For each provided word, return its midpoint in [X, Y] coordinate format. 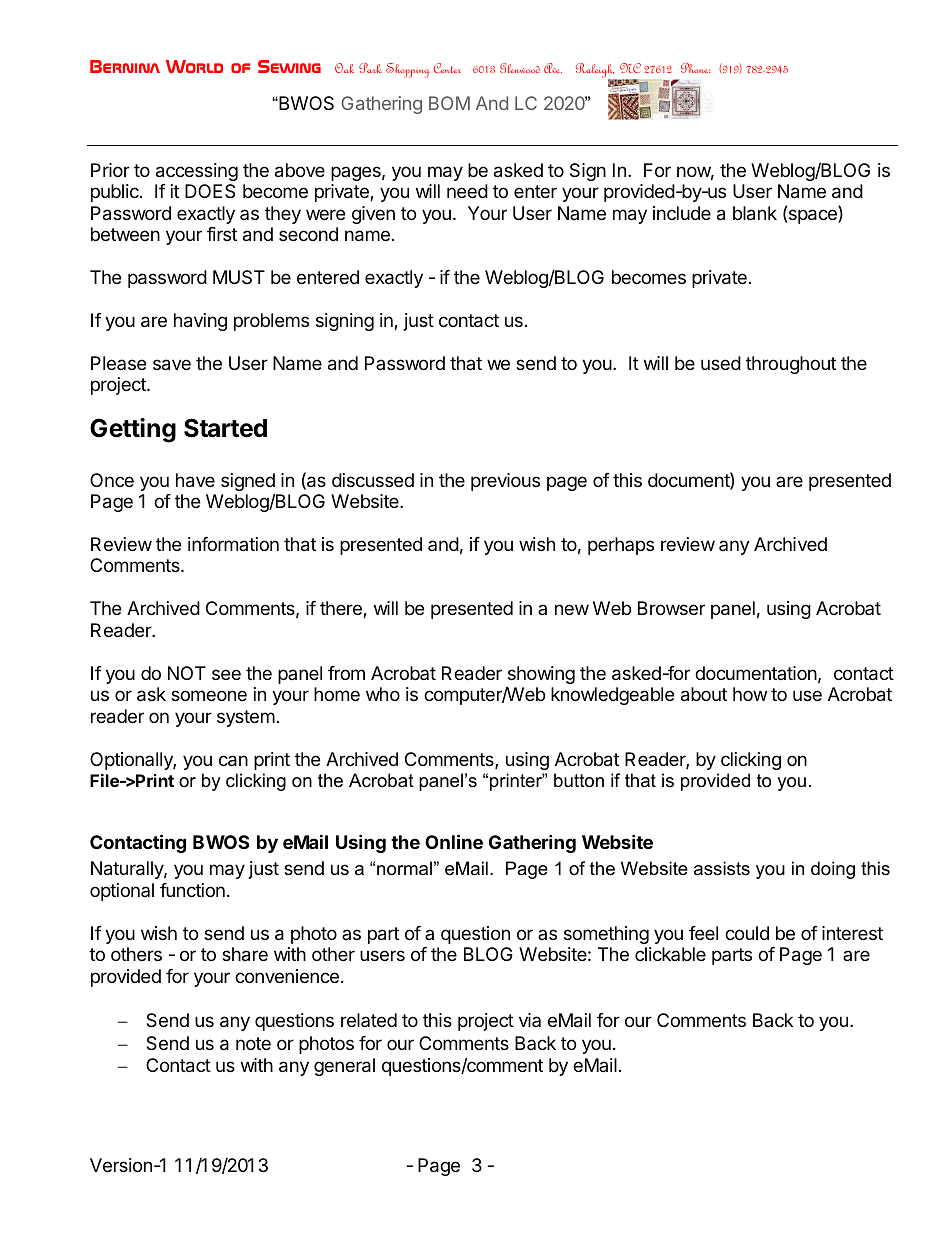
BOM [449, 103]
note [253, 1043]
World [194, 66]
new [572, 609]
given [373, 215]
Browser [671, 608]
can [233, 761]
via [530, 1020]
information [233, 544]
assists [722, 868]
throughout [791, 365]
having [200, 322]
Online [454, 841]
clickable [670, 954]
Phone [695, 68]
